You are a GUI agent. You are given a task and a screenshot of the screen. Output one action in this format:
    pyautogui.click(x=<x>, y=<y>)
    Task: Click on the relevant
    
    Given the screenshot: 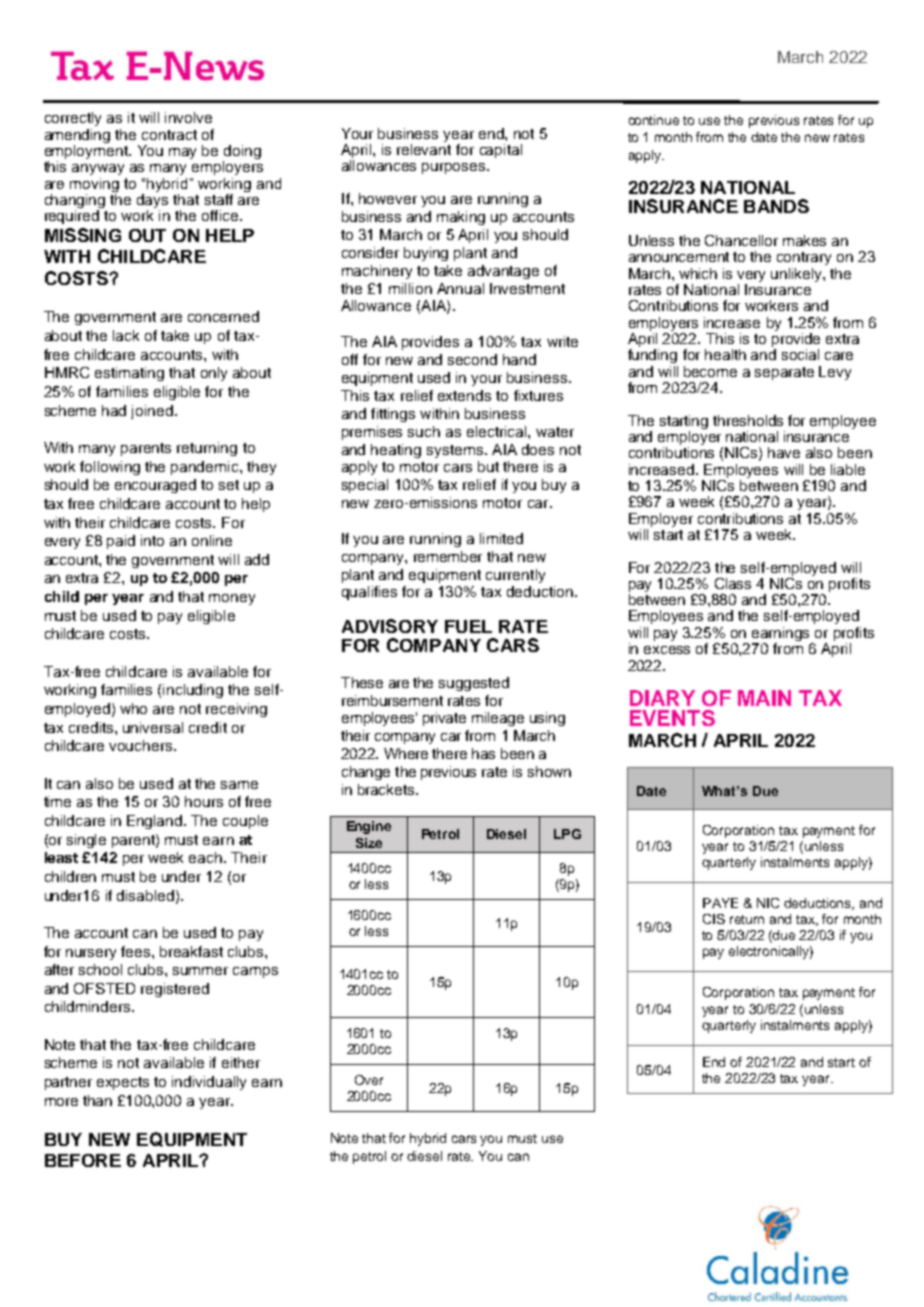 What is the action you would take?
    pyautogui.click(x=424, y=148)
